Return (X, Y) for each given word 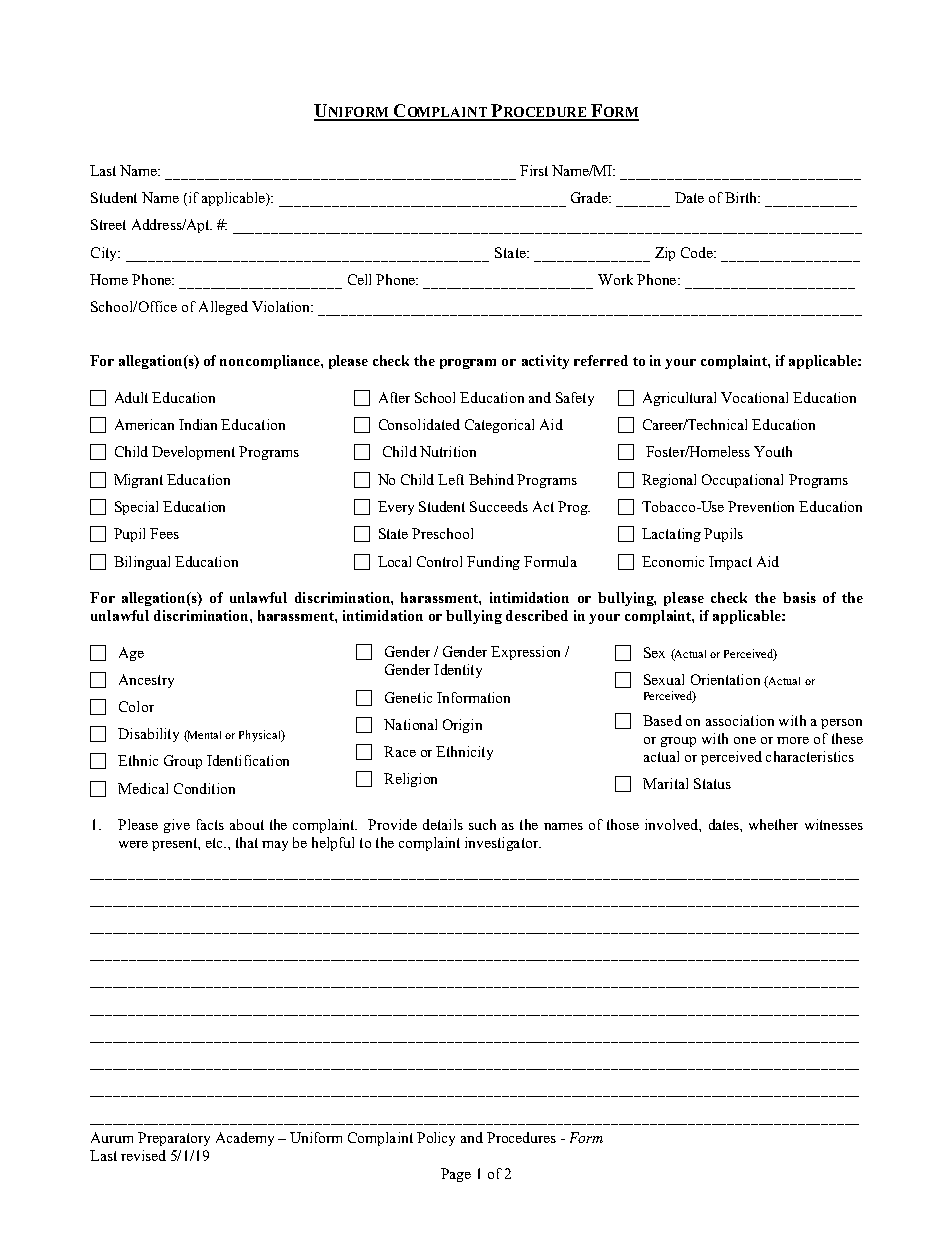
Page (456, 1175)
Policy (436, 1139)
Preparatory (174, 1139)
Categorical (499, 426)
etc (215, 843)
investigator (503, 844)
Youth (773, 451)
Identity (458, 671)
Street (108, 224)
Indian (198, 424)
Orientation (725, 679)
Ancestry (146, 681)
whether (773, 824)
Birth (742, 197)
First (534, 170)
